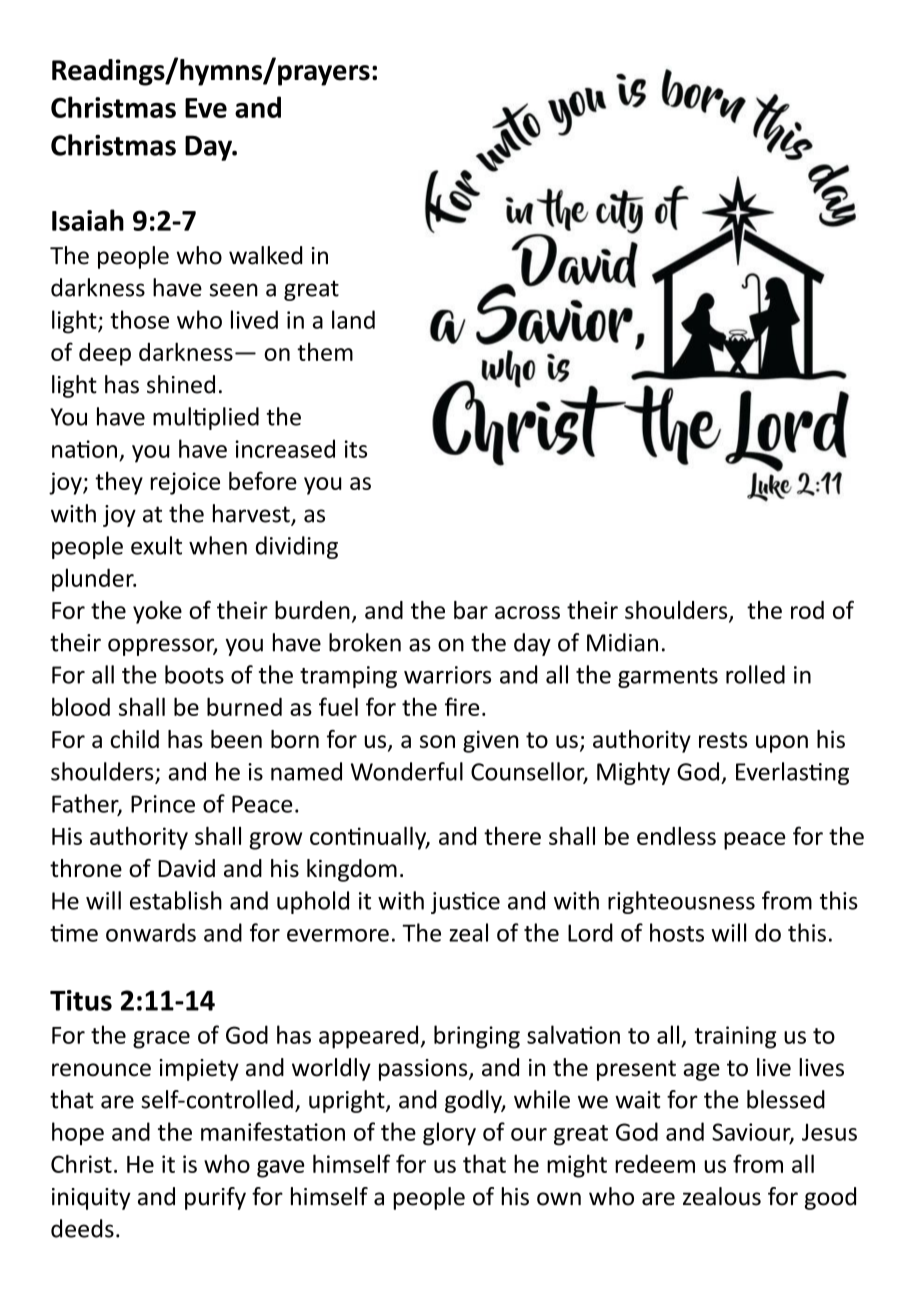  I want to click on righteousness, so click(681, 902).
